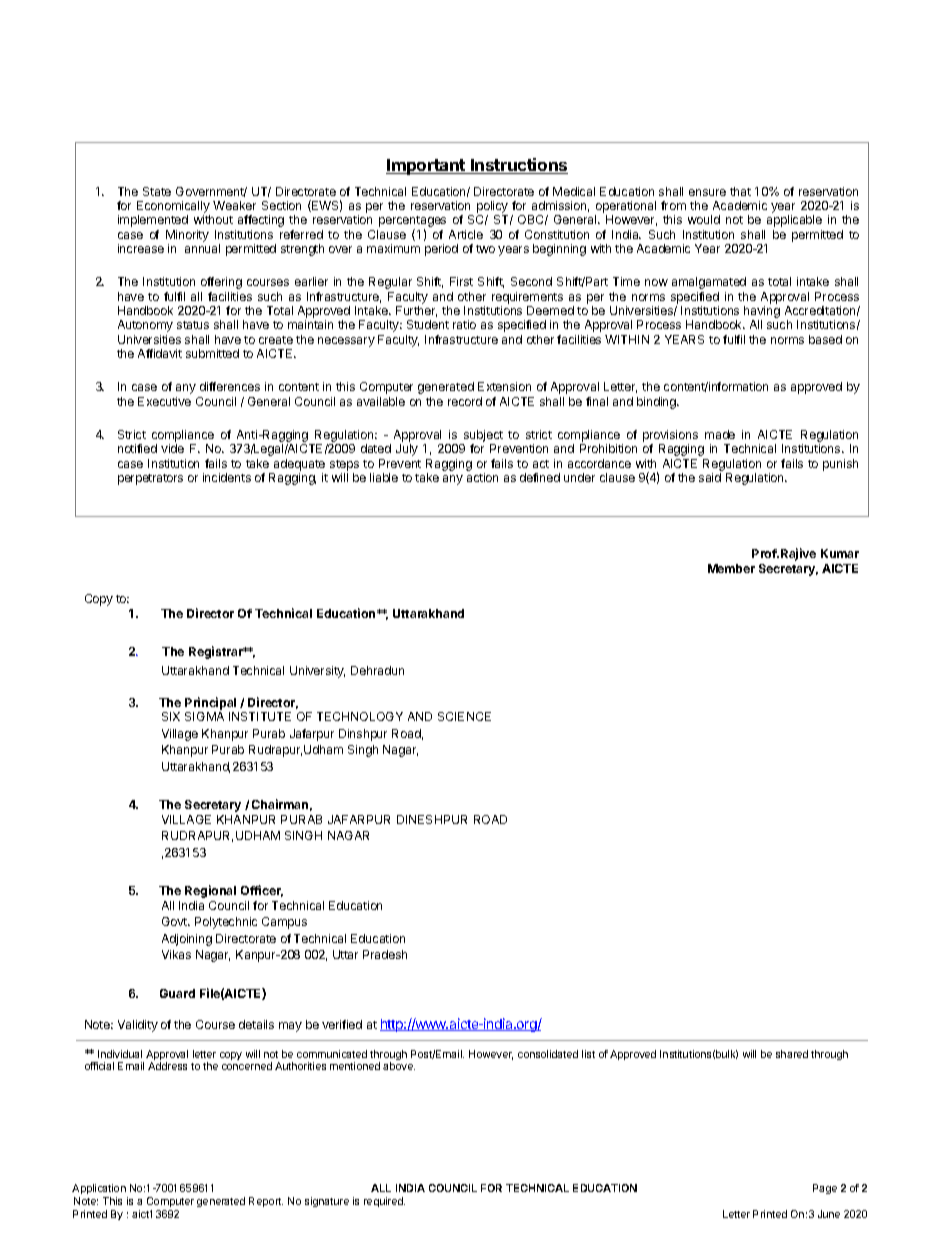 The height and width of the image is (1233, 952). Describe the element at coordinates (385, 954) in the image. I see `Pradesh` at that location.
